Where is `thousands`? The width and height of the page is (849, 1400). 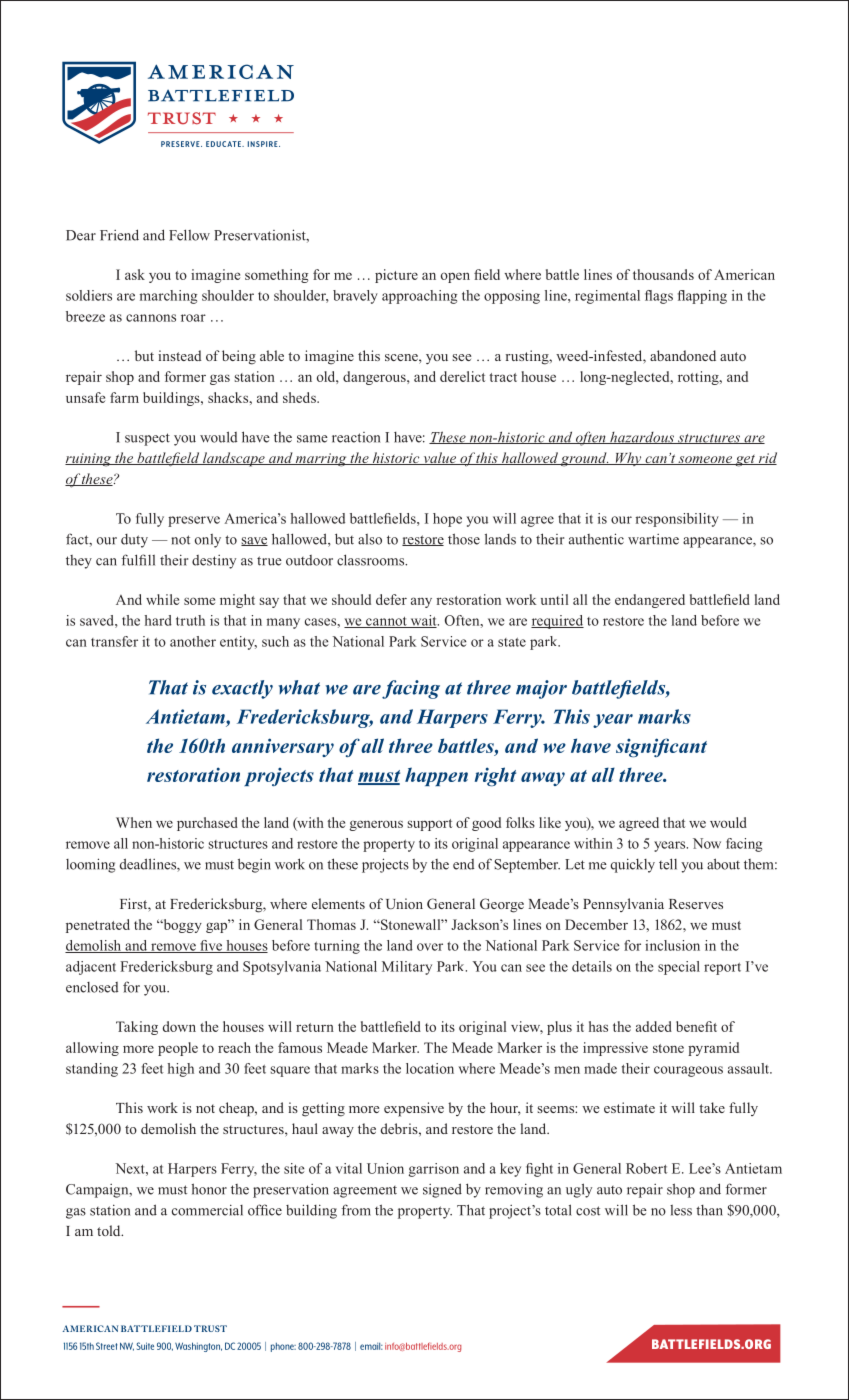
thousands is located at coordinates (663, 274).
